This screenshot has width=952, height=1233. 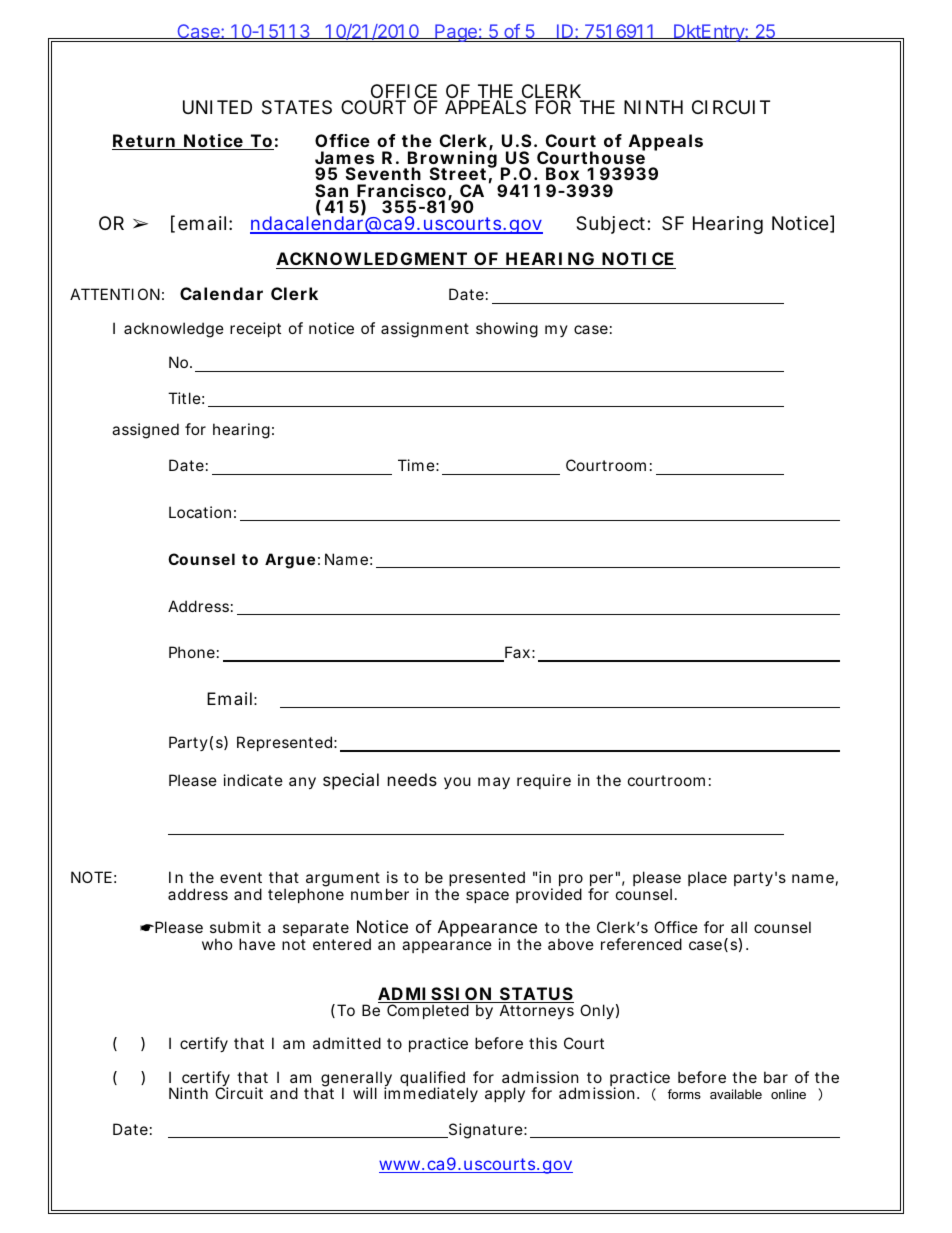 What do you see at coordinates (562, 173) in the screenshot?
I see `Box` at bounding box center [562, 173].
